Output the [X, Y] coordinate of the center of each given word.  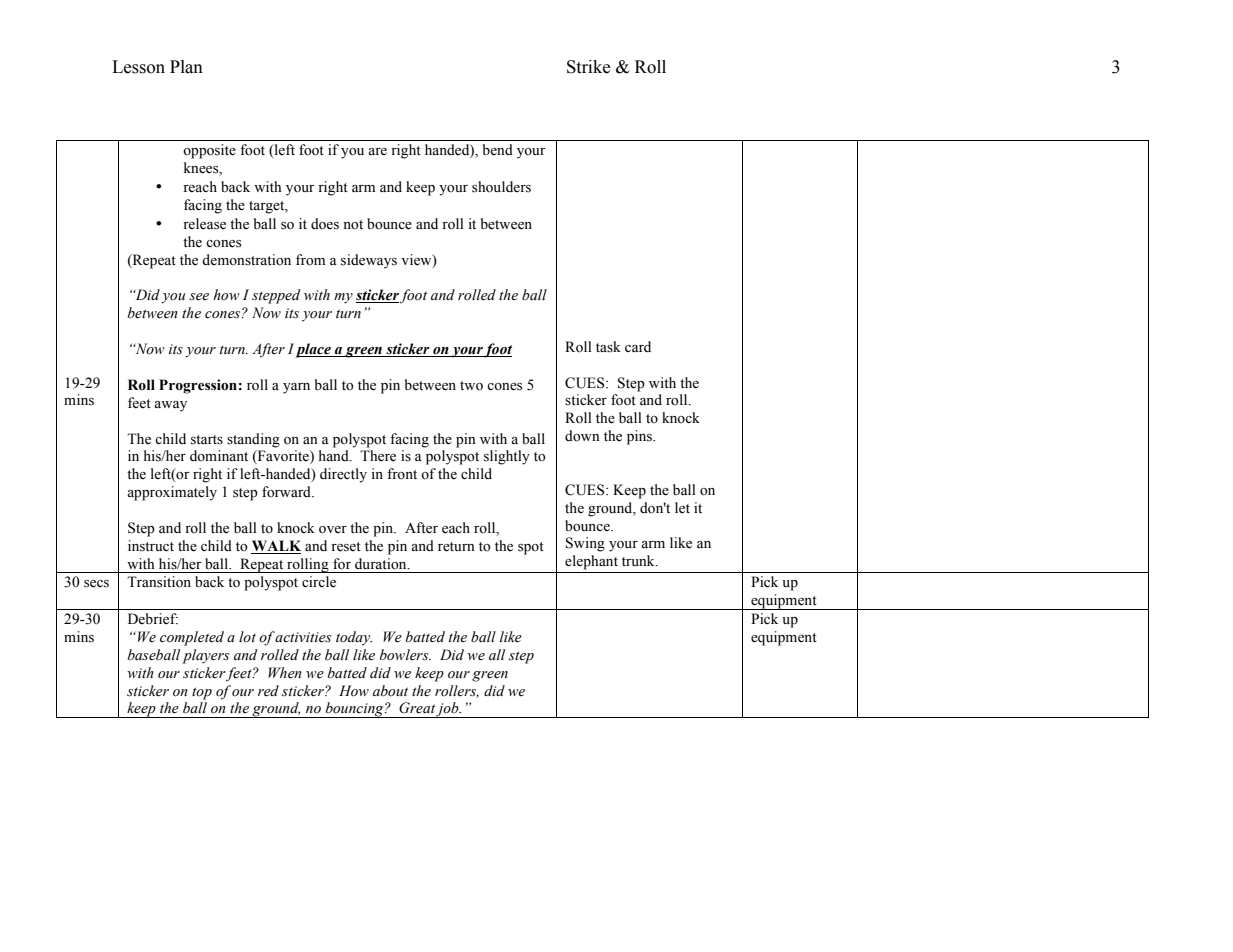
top [202, 693]
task [608, 347]
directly [343, 475]
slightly [507, 457]
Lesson [138, 67]
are [377, 152]
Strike [588, 67]
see [199, 297]
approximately [172, 493]
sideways [369, 261]
